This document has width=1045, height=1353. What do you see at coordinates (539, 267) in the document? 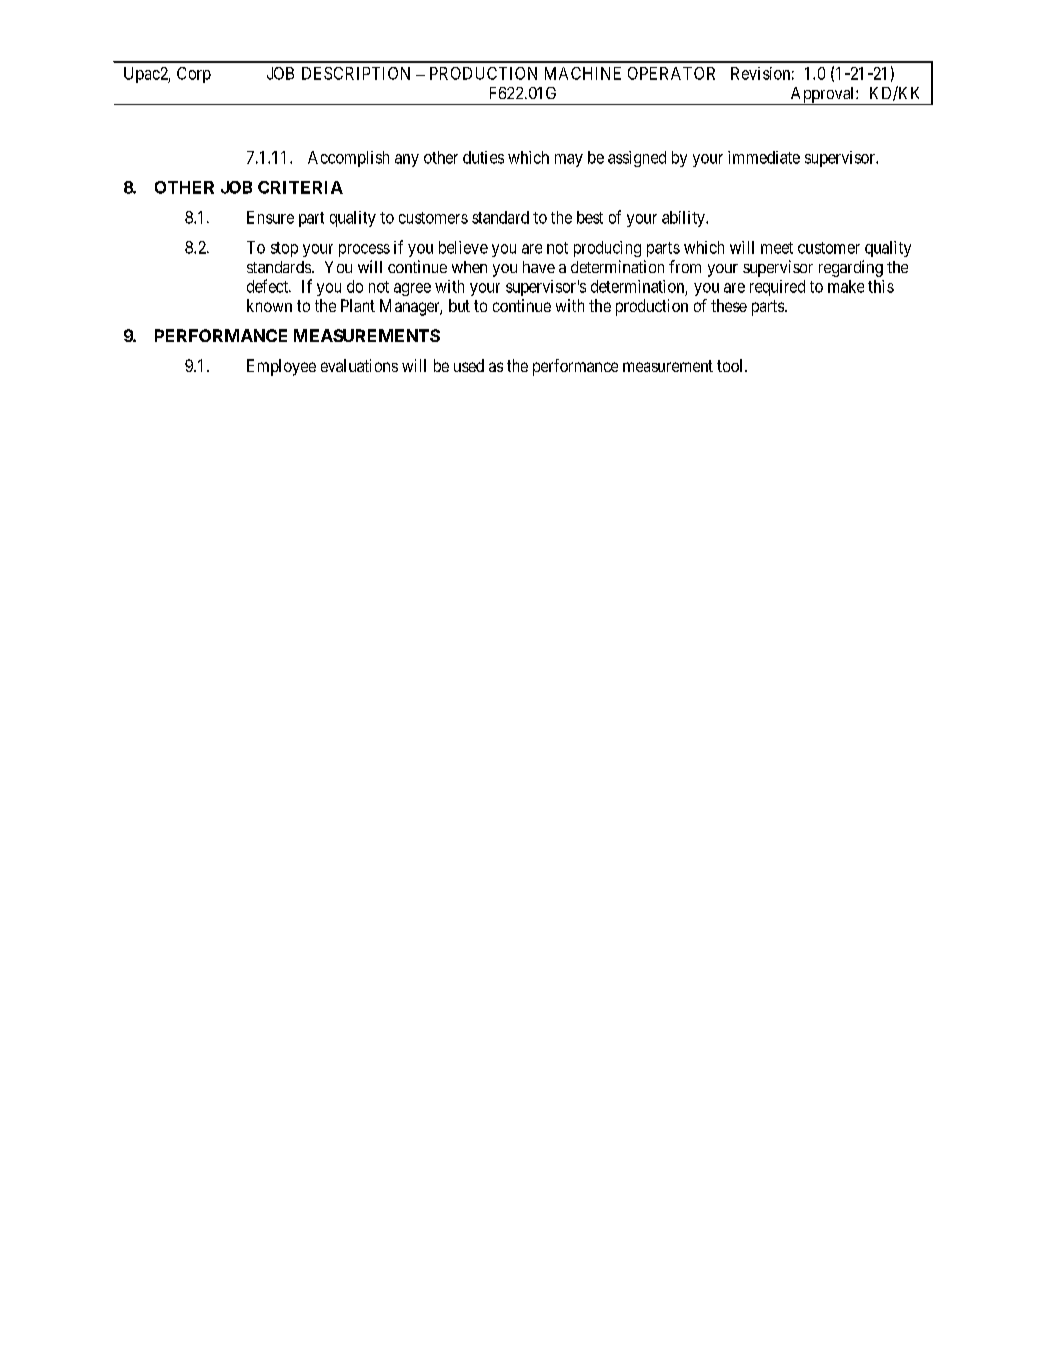
I see `have` at bounding box center [539, 267].
